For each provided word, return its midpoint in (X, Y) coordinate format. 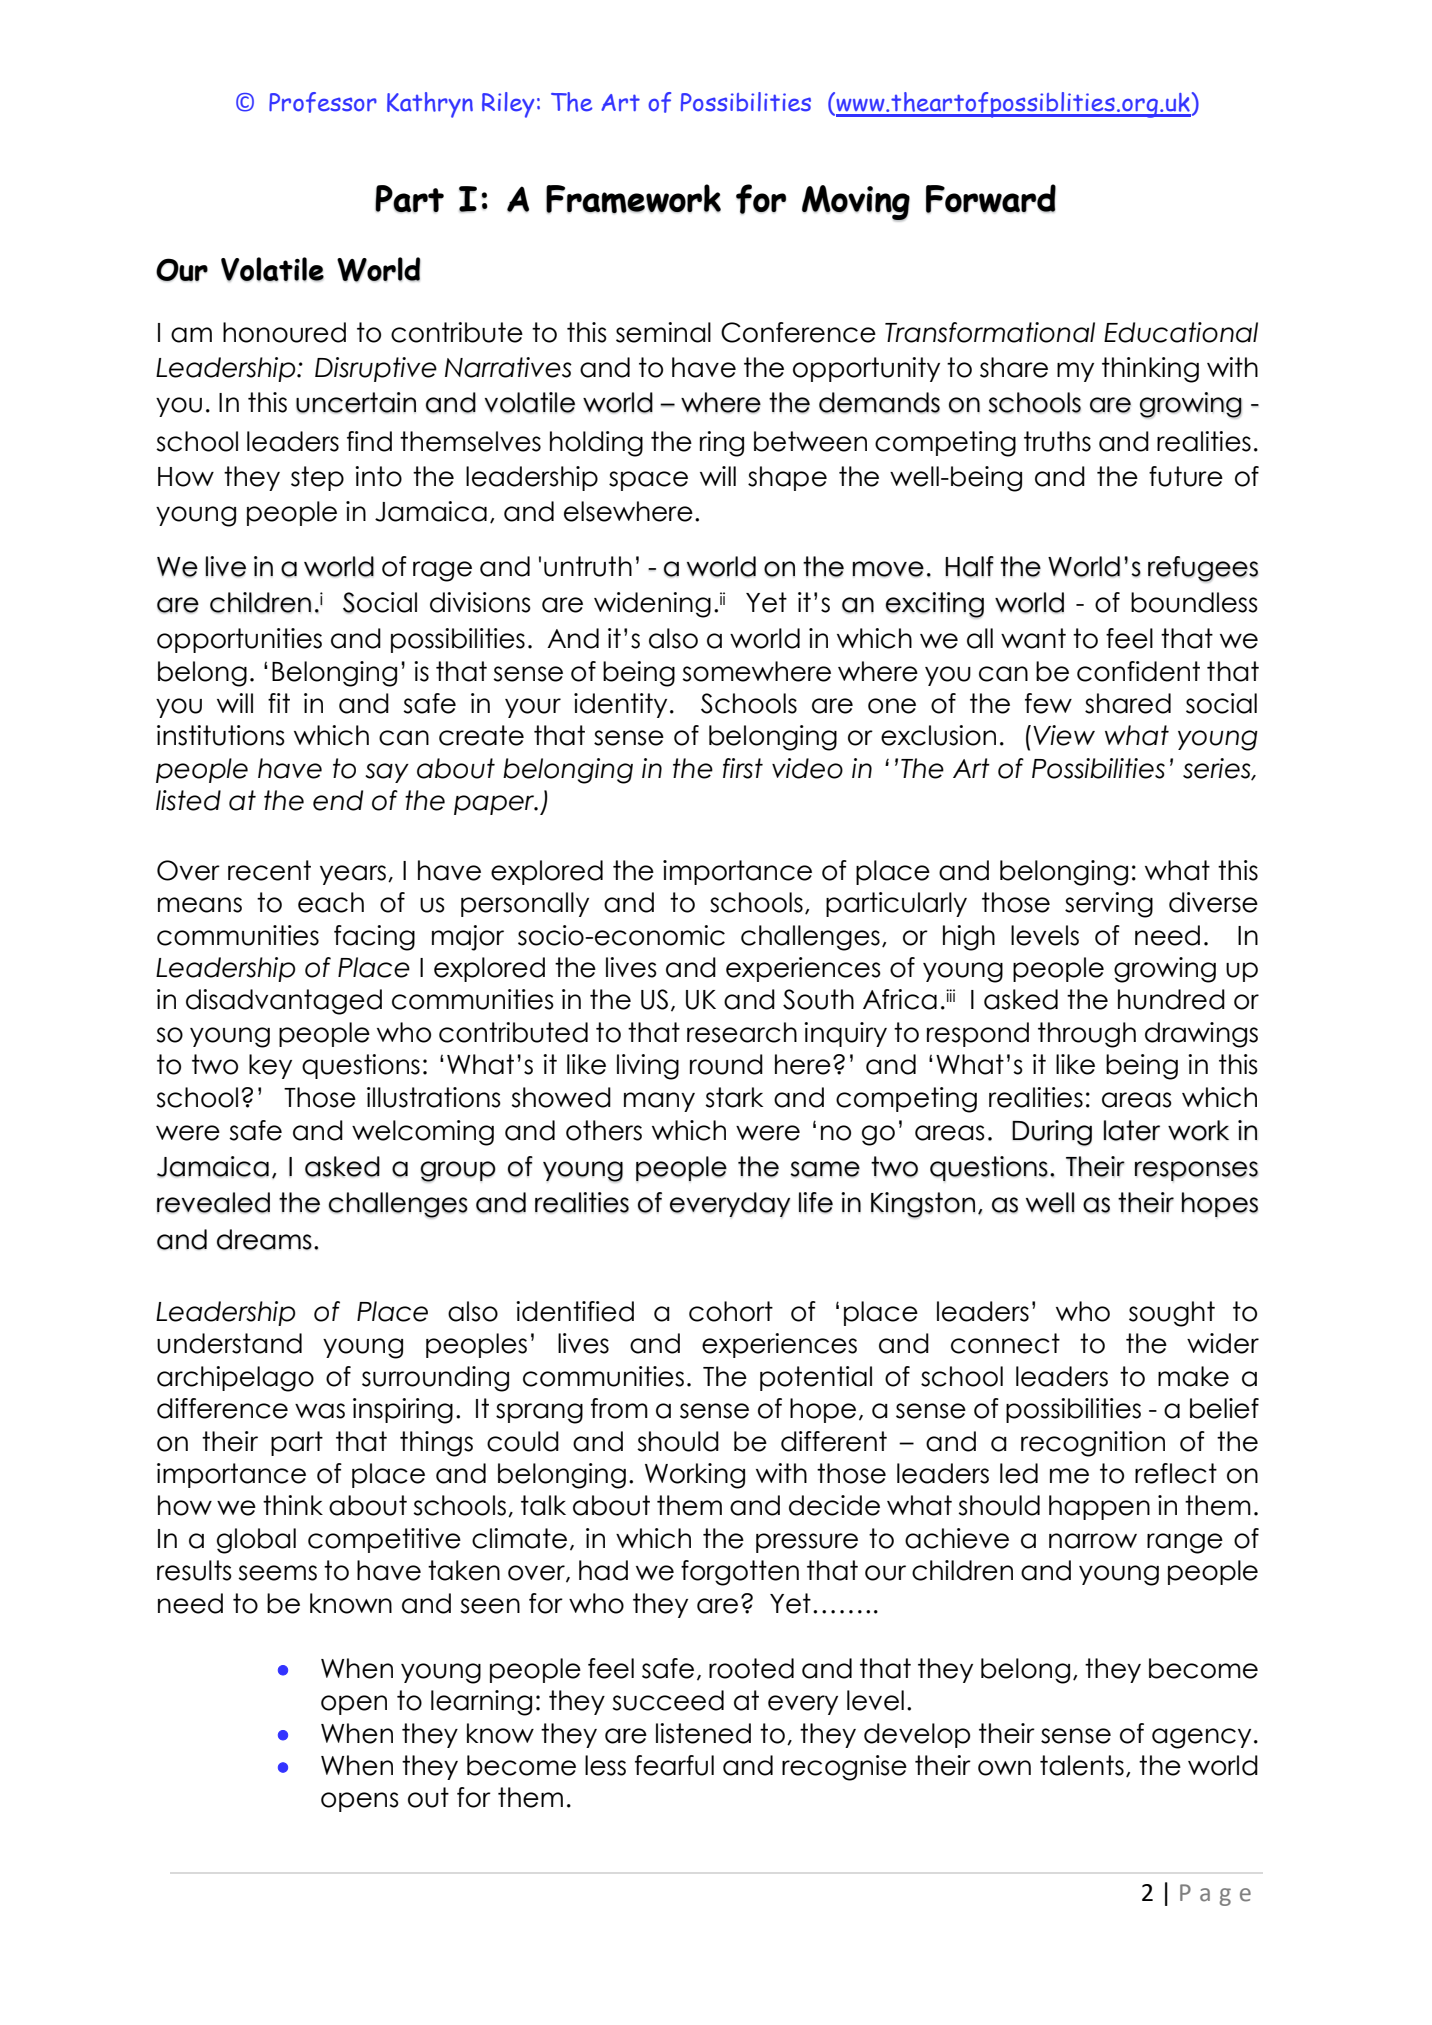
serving (1109, 905)
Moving (856, 203)
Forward (991, 198)
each (331, 902)
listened (703, 1733)
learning (481, 1703)
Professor (323, 102)
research (742, 1032)
